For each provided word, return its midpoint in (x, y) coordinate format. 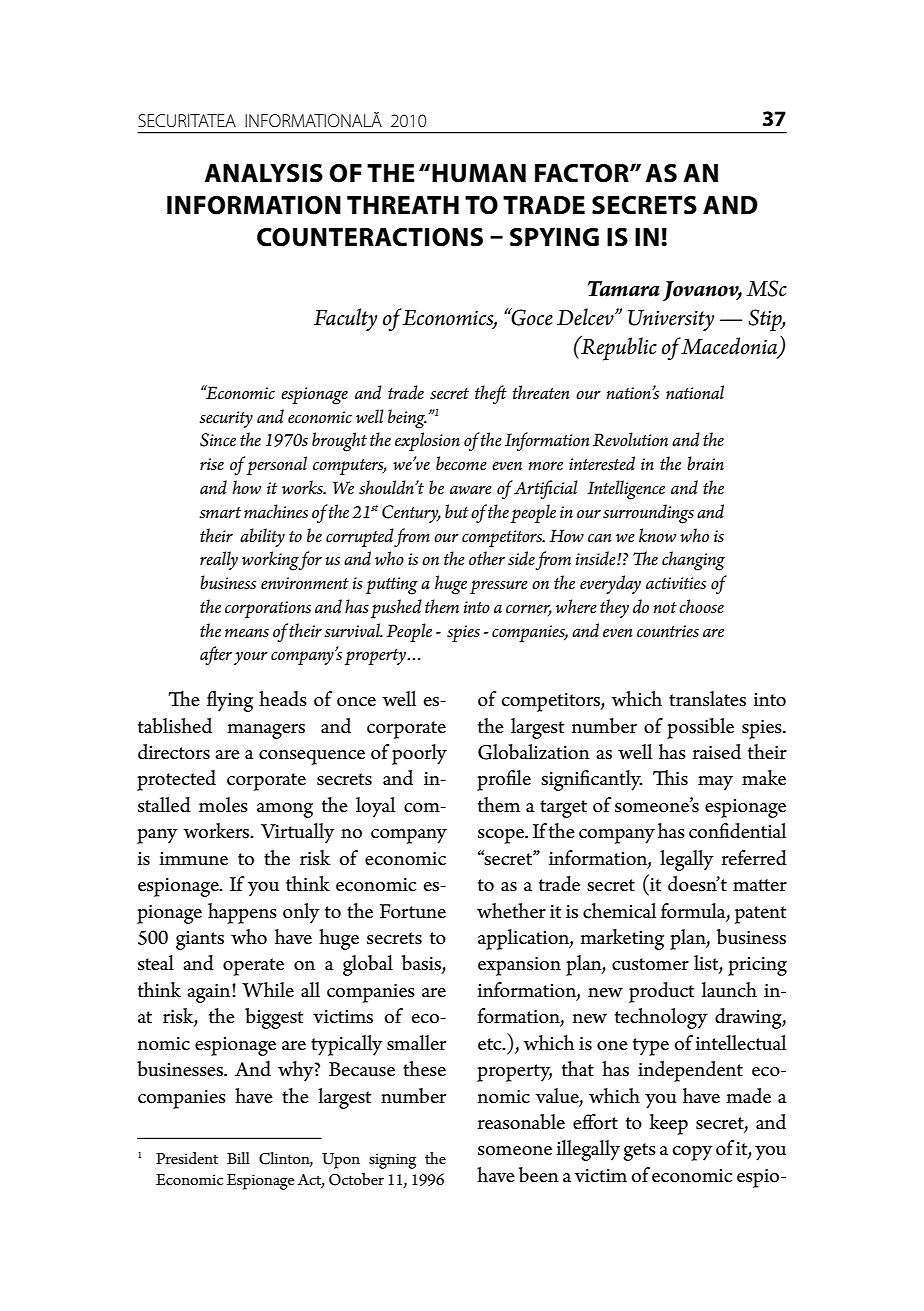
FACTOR (583, 173)
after (216, 655)
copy (693, 1153)
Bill (238, 1158)
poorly (419, 754)
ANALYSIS (264, 173)
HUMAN (479, 173)
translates (707, 699)
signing (392, 1161)
